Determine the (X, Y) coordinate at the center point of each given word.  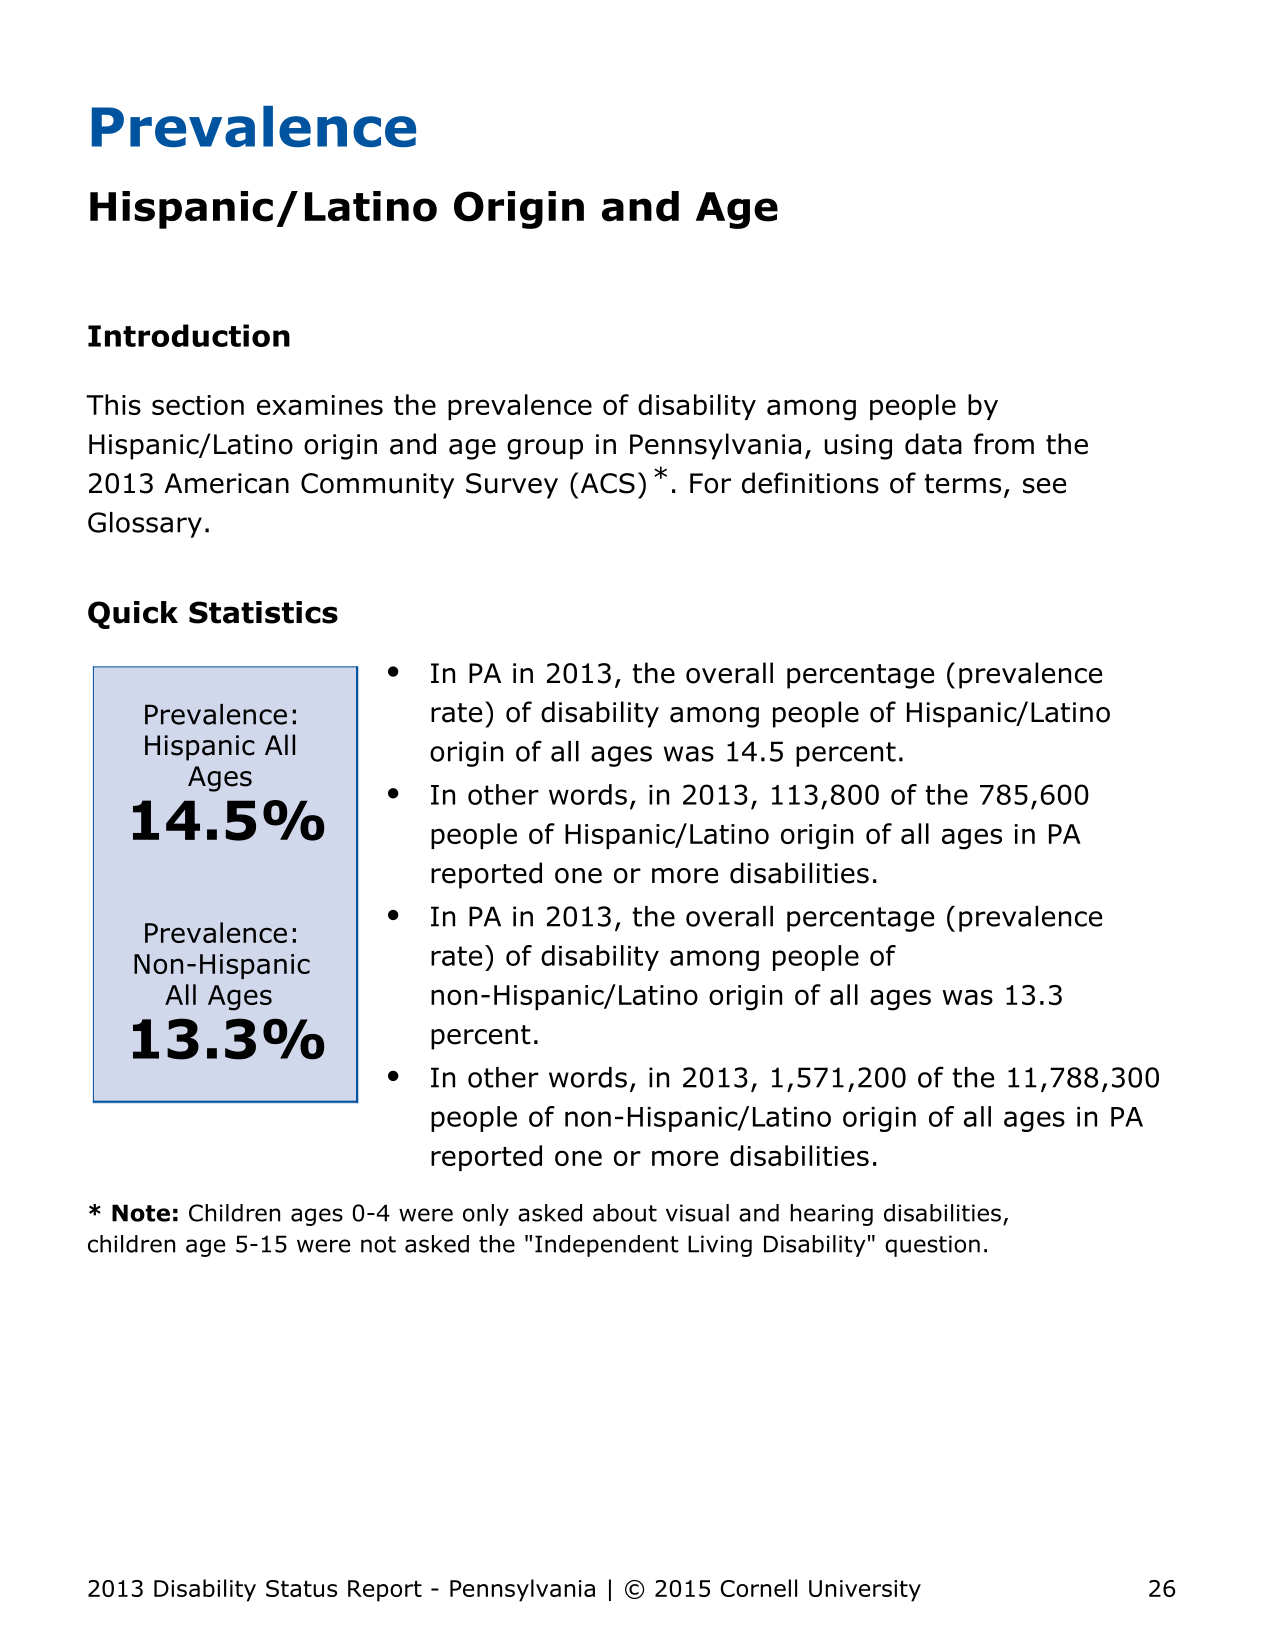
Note (141, 1213)
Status (301, 1588)
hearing (831, 1215)
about (625, 1213)
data (933, 444)
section (198, 405)
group (545, 449)
